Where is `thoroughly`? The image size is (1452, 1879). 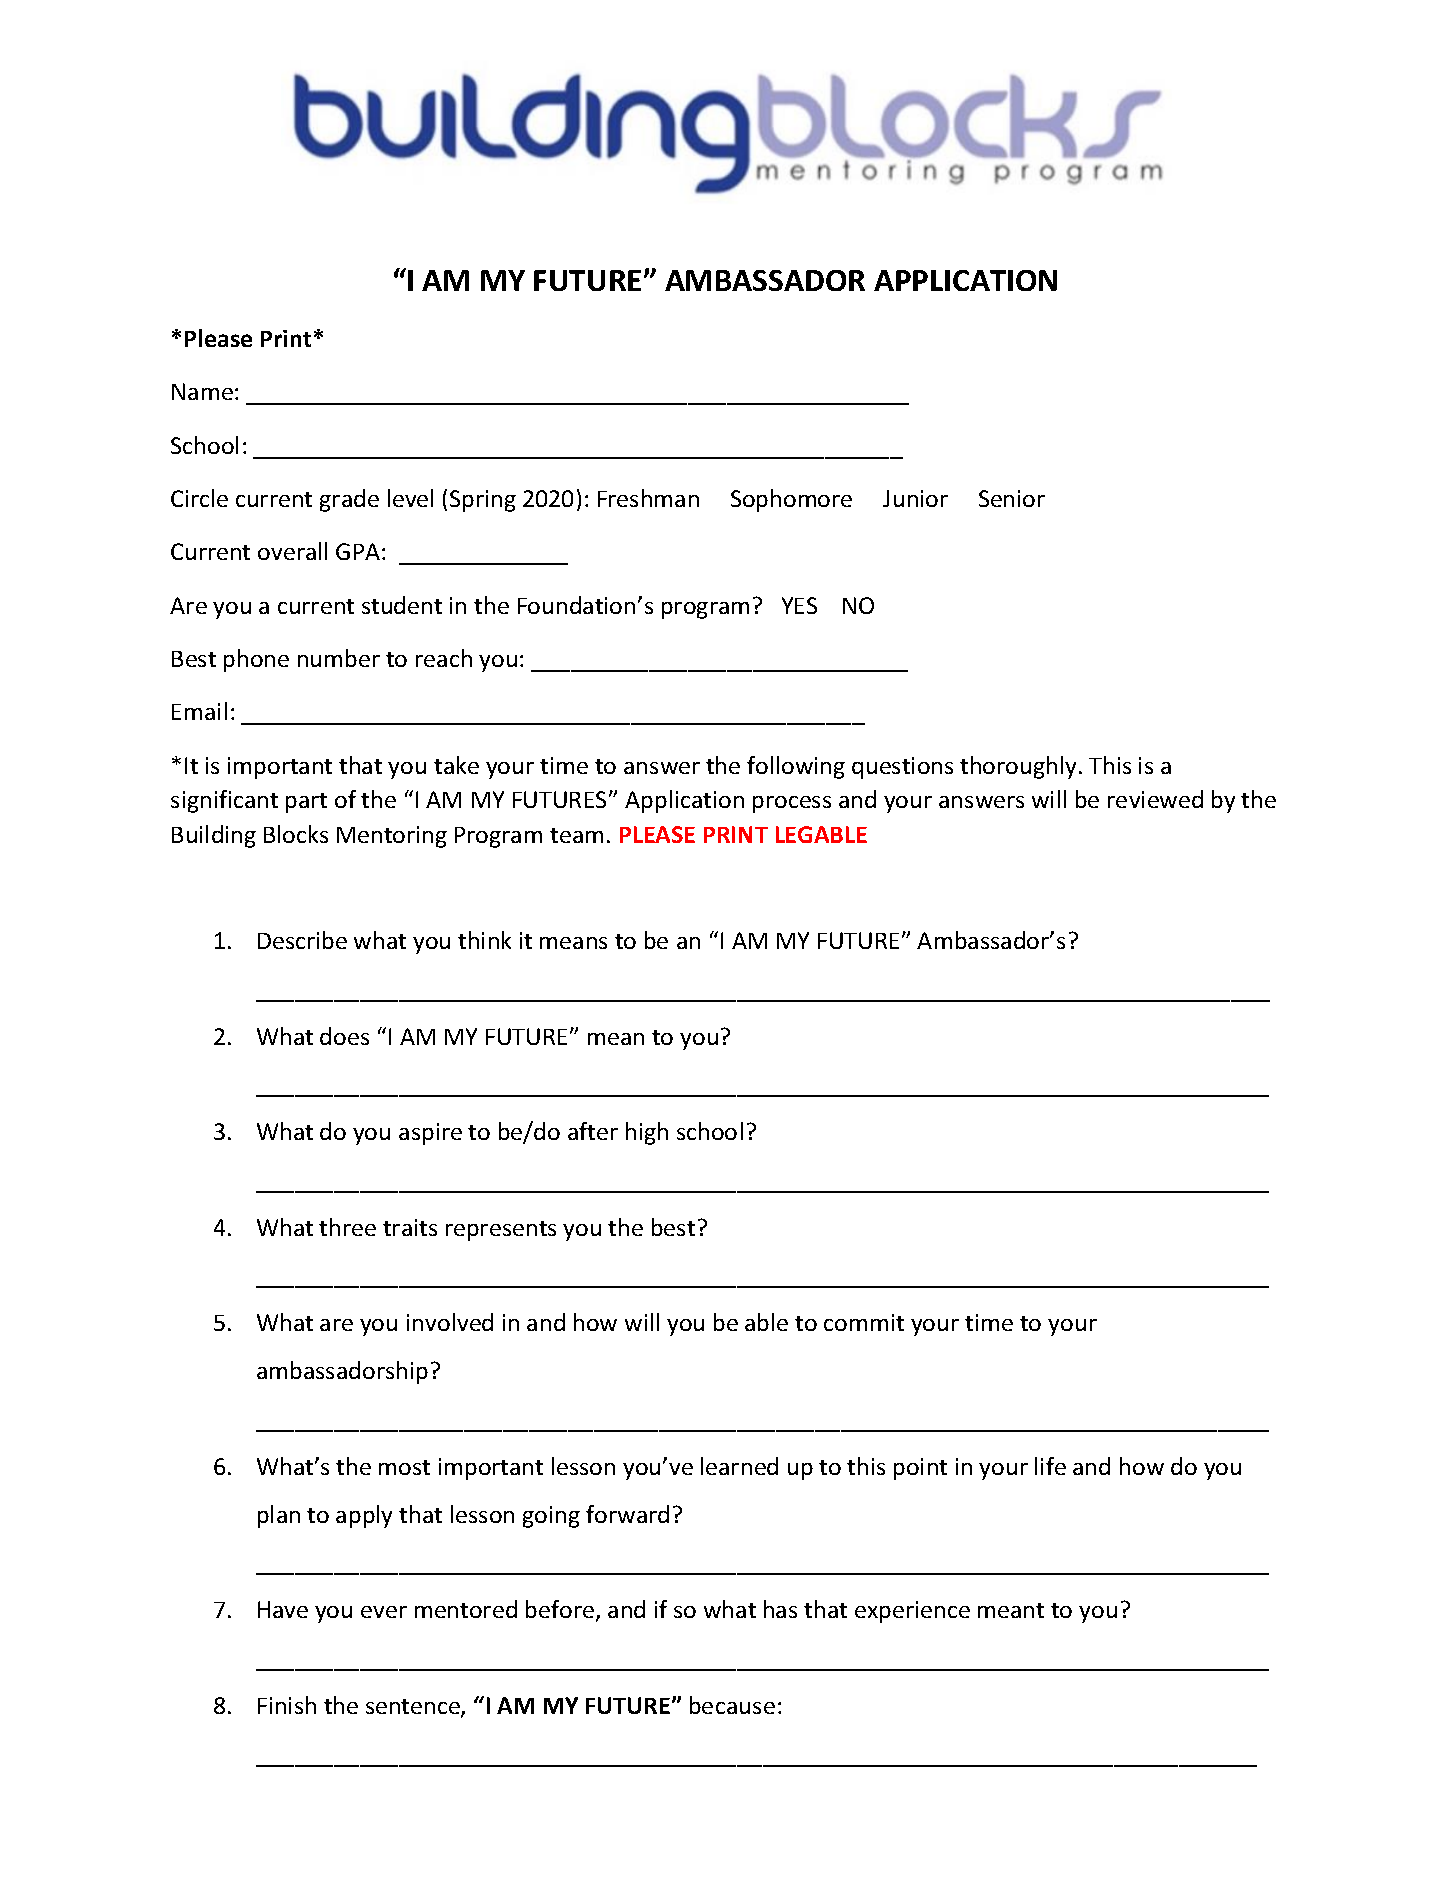
thoroughly is located at coordinates (1018, 767).
